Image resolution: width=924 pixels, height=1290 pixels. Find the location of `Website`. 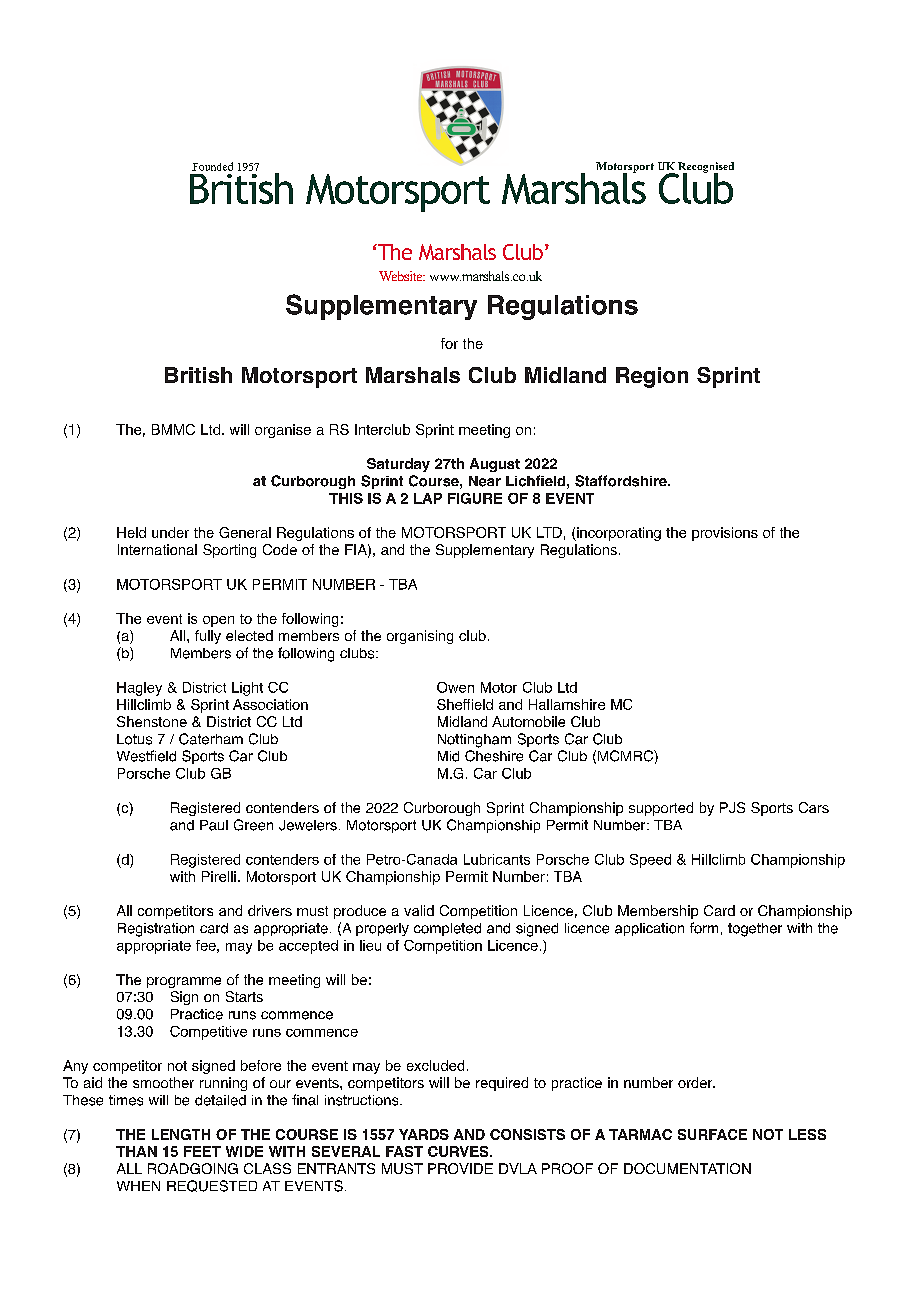

Website is located at coordinates (402, 276).
